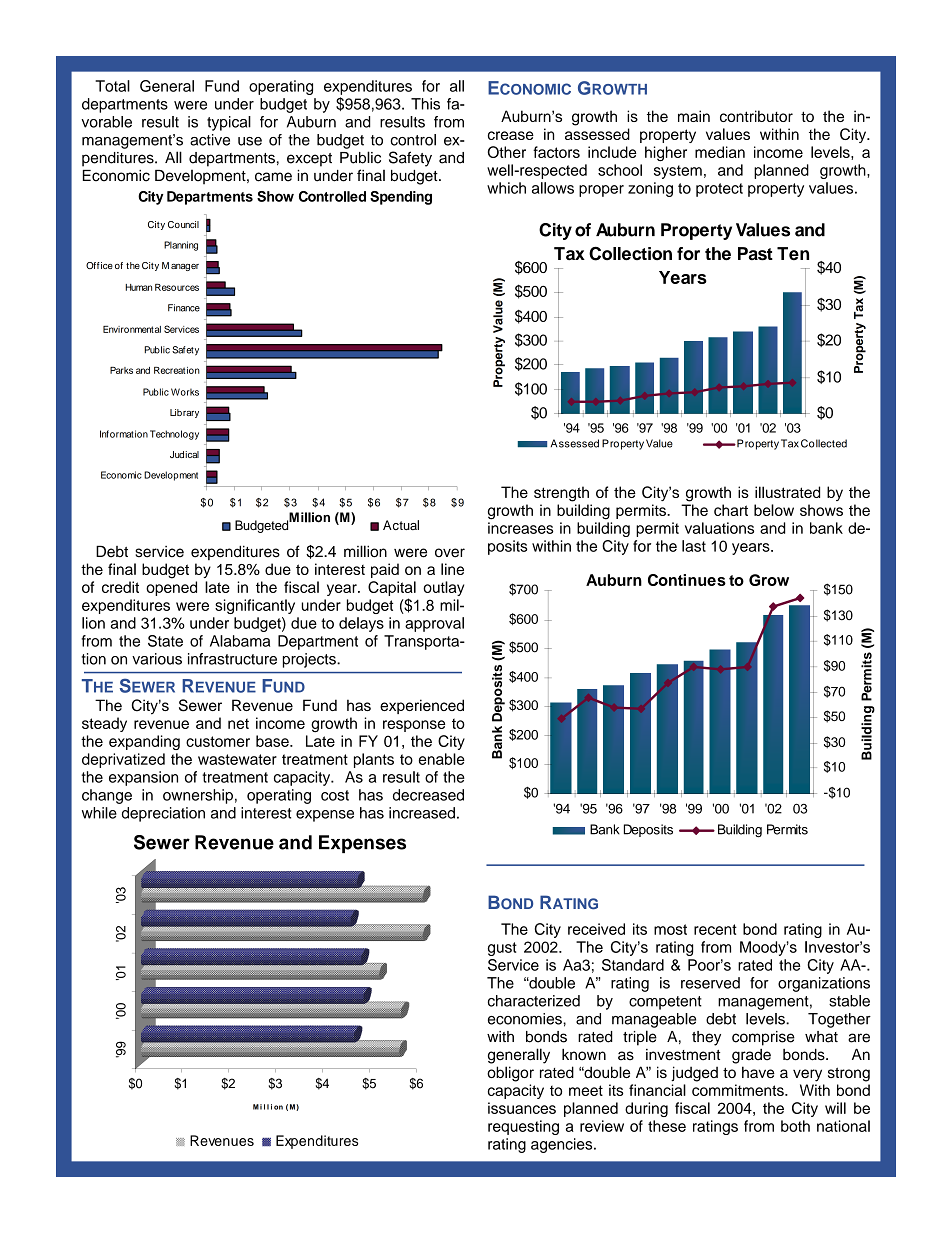 The height and width of the screenshot is (1233, 952). What do you see at coordinates (425, 104) in the screenshot?
I see `This` at bounding box center [425, 104].
